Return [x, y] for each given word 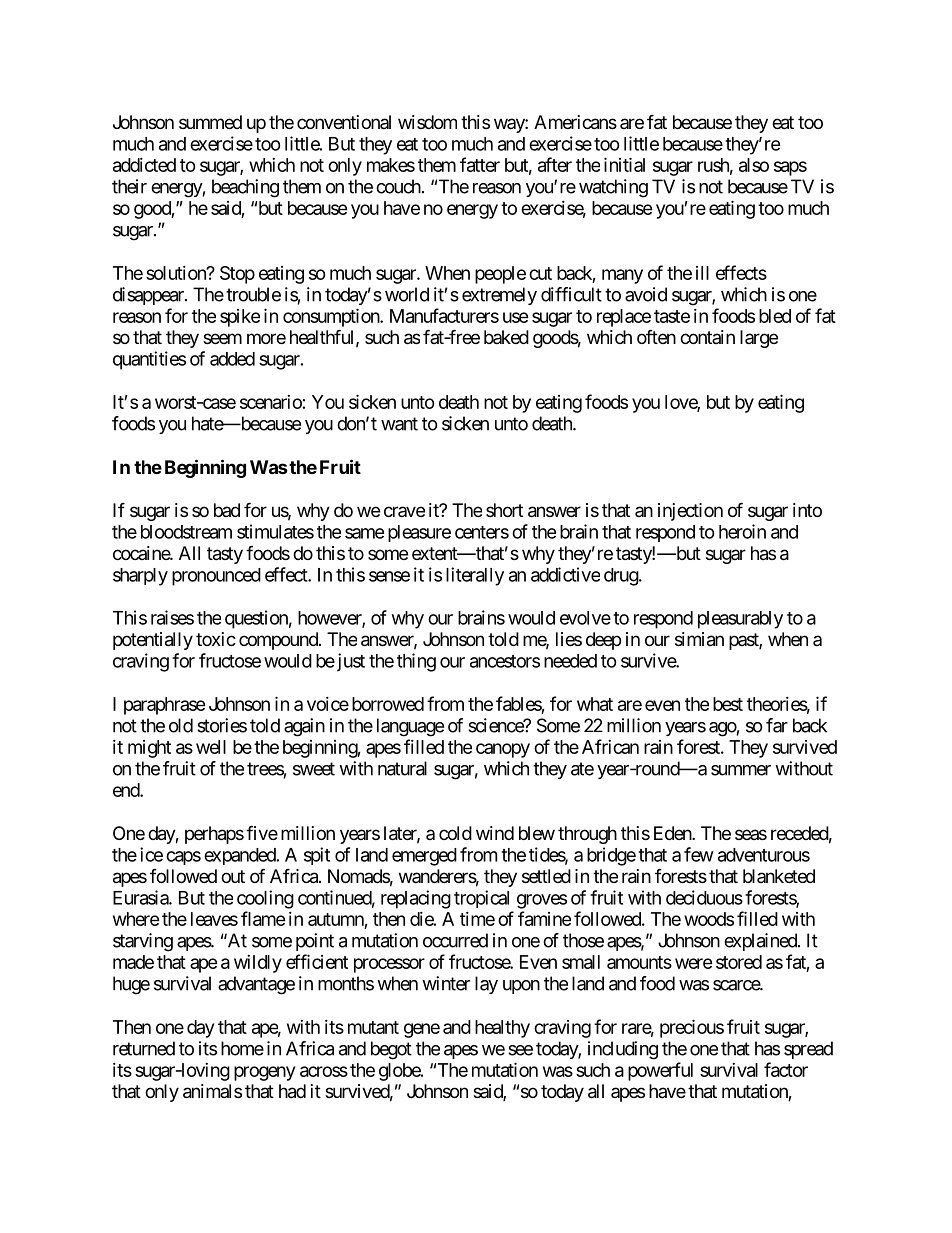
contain [707, 337]
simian [699, 639]
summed [210, 122]
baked [506, 337]
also [754, 165]
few [699, 854]
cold [455, 833]
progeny [264, 1073]
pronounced [216, 577]
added [232, 359]
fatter [480, 164]
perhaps [214, 835]
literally [475, 576]
